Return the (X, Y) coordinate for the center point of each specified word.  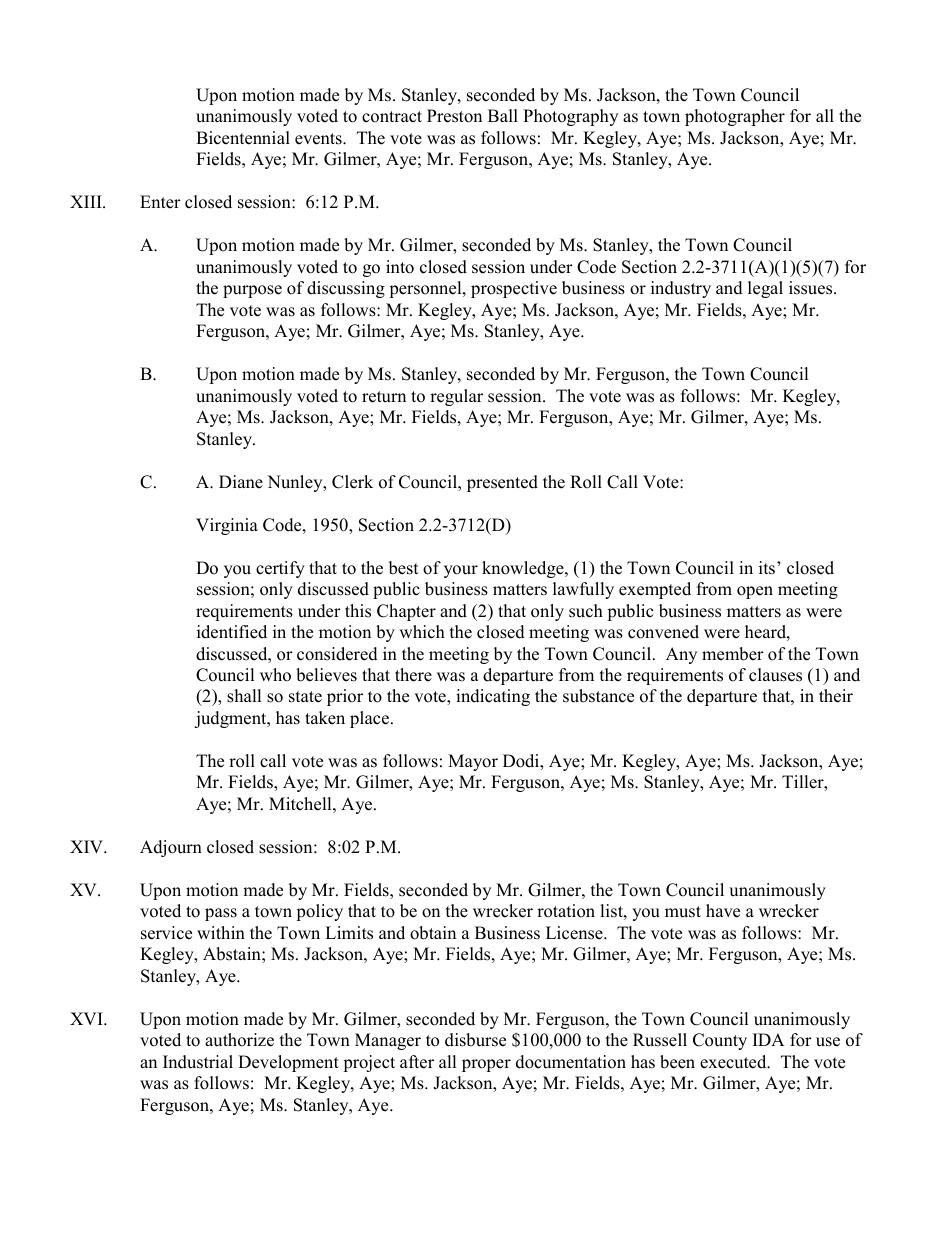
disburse (475, 1040)
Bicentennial (243, 138)
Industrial (198, 1062)
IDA (769, 1039)
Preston (454, 116)
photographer (735, 117)
